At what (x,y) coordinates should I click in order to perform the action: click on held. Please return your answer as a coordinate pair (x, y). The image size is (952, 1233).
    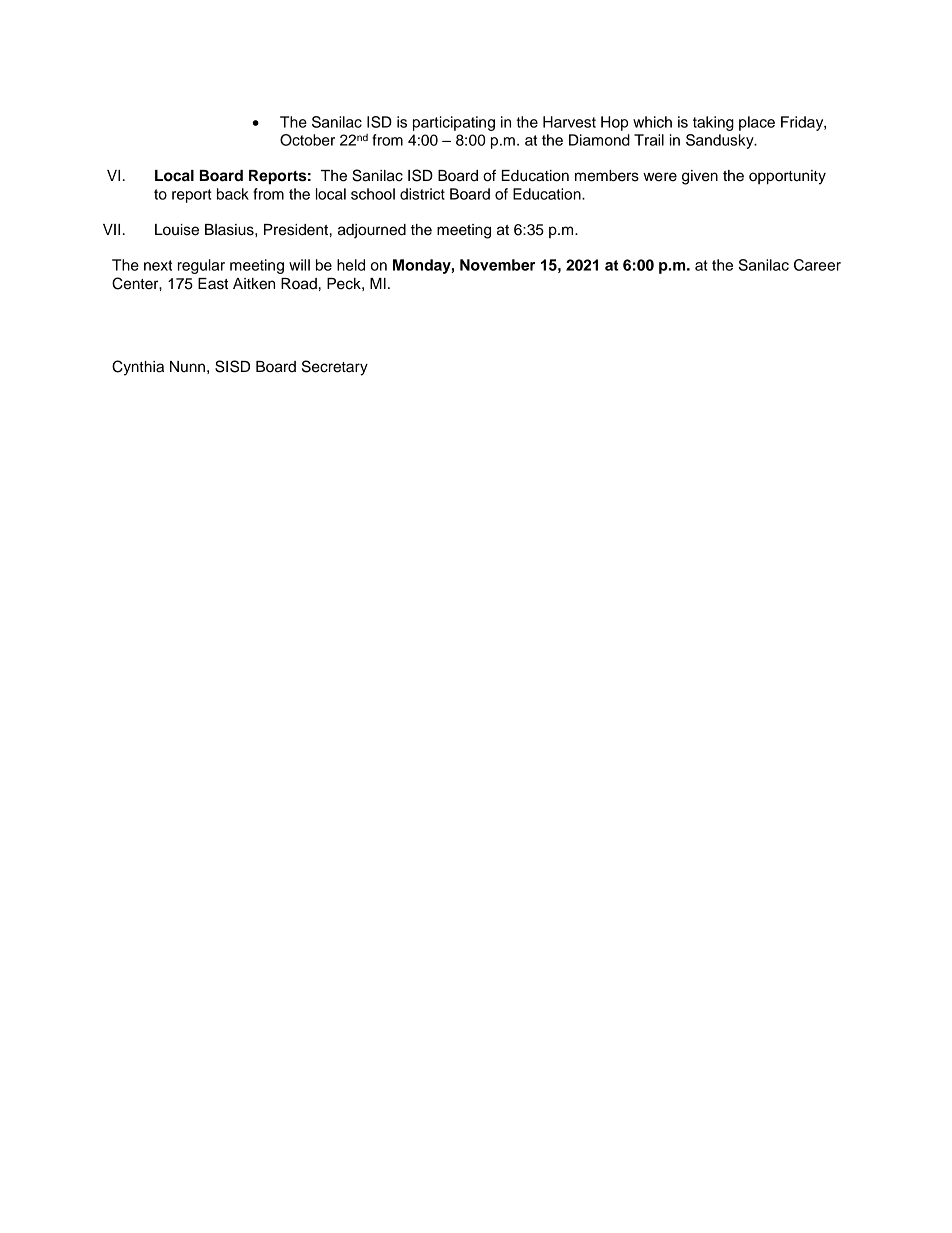
    Looking at the image, I should click on (351, 265).
